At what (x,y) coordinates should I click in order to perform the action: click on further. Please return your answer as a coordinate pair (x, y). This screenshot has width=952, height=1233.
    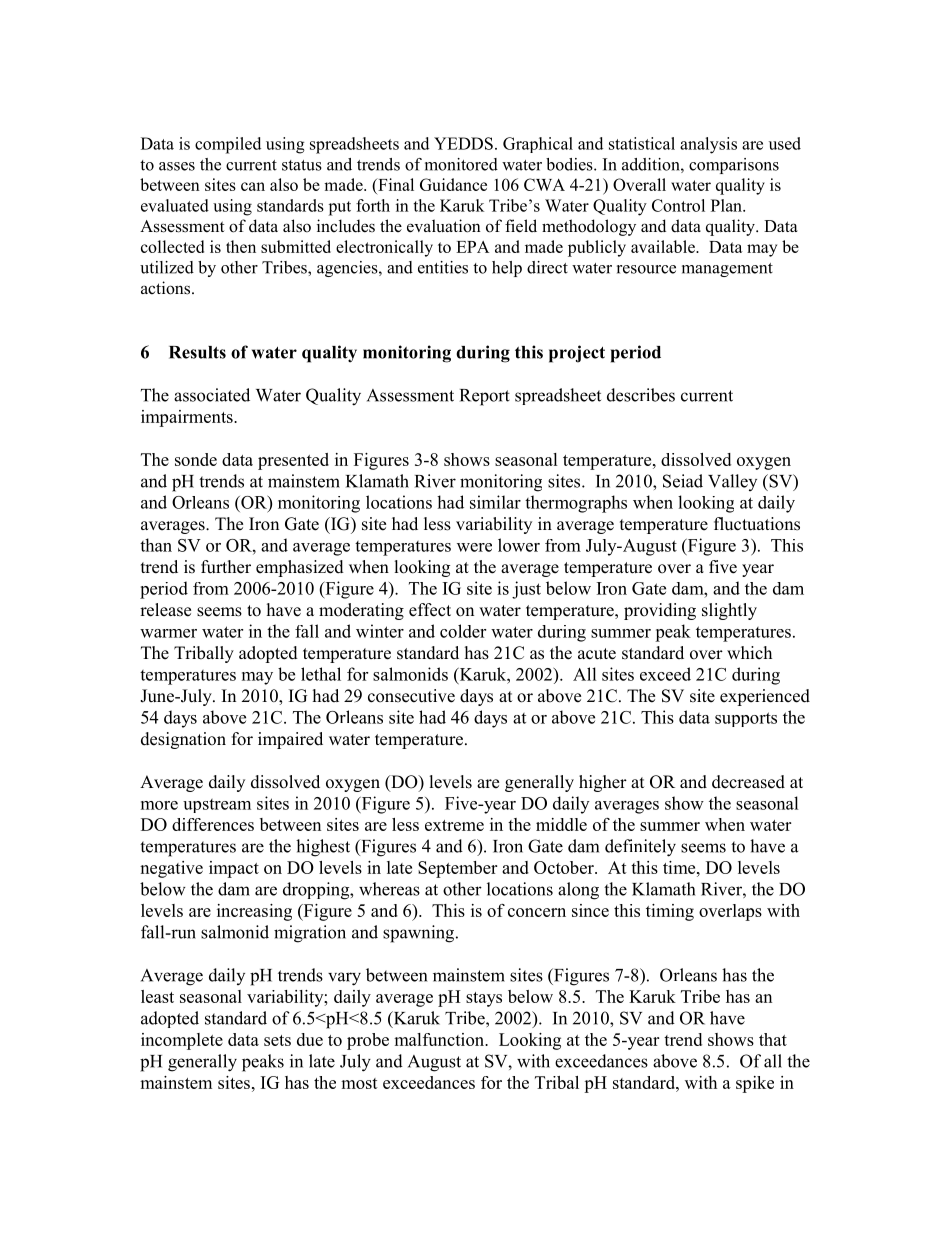
    Looking at the image, I should click on (226, 567).
